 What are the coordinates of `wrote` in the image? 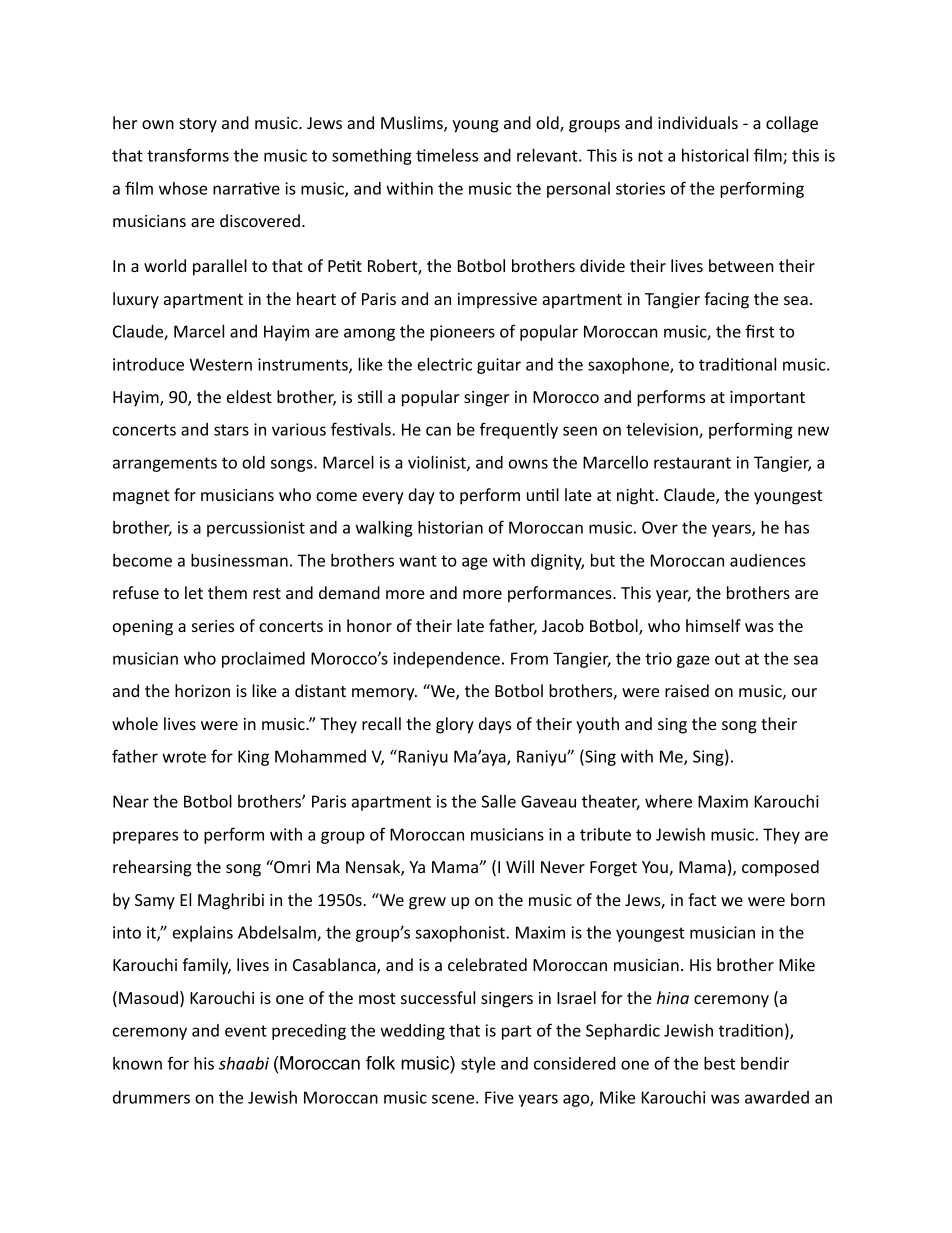 It's located at (184, 757).
